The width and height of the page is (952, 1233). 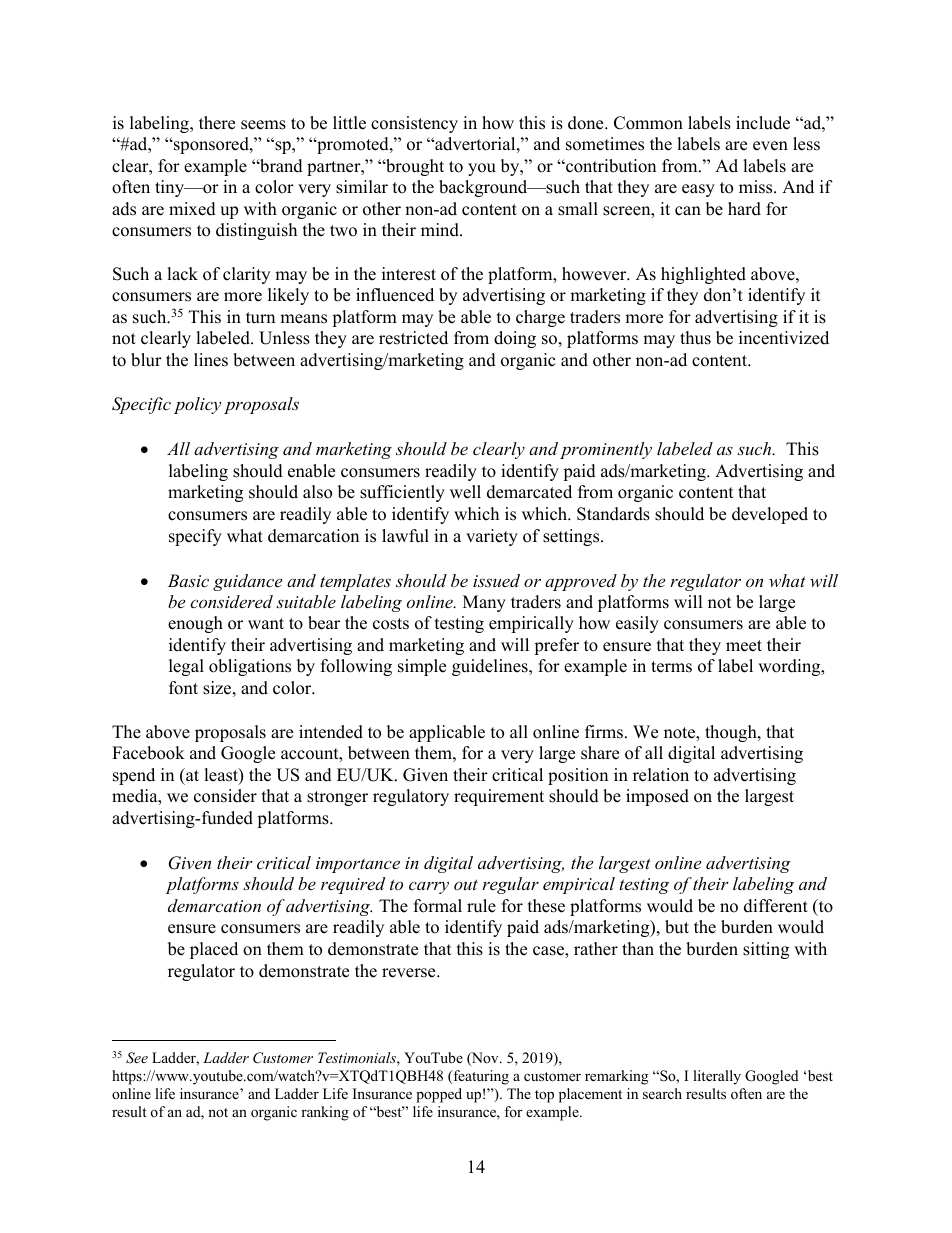 What do you see at coordinates (717, 1077) in the page?
I see `literally` at bounding box center [717, 1077].
